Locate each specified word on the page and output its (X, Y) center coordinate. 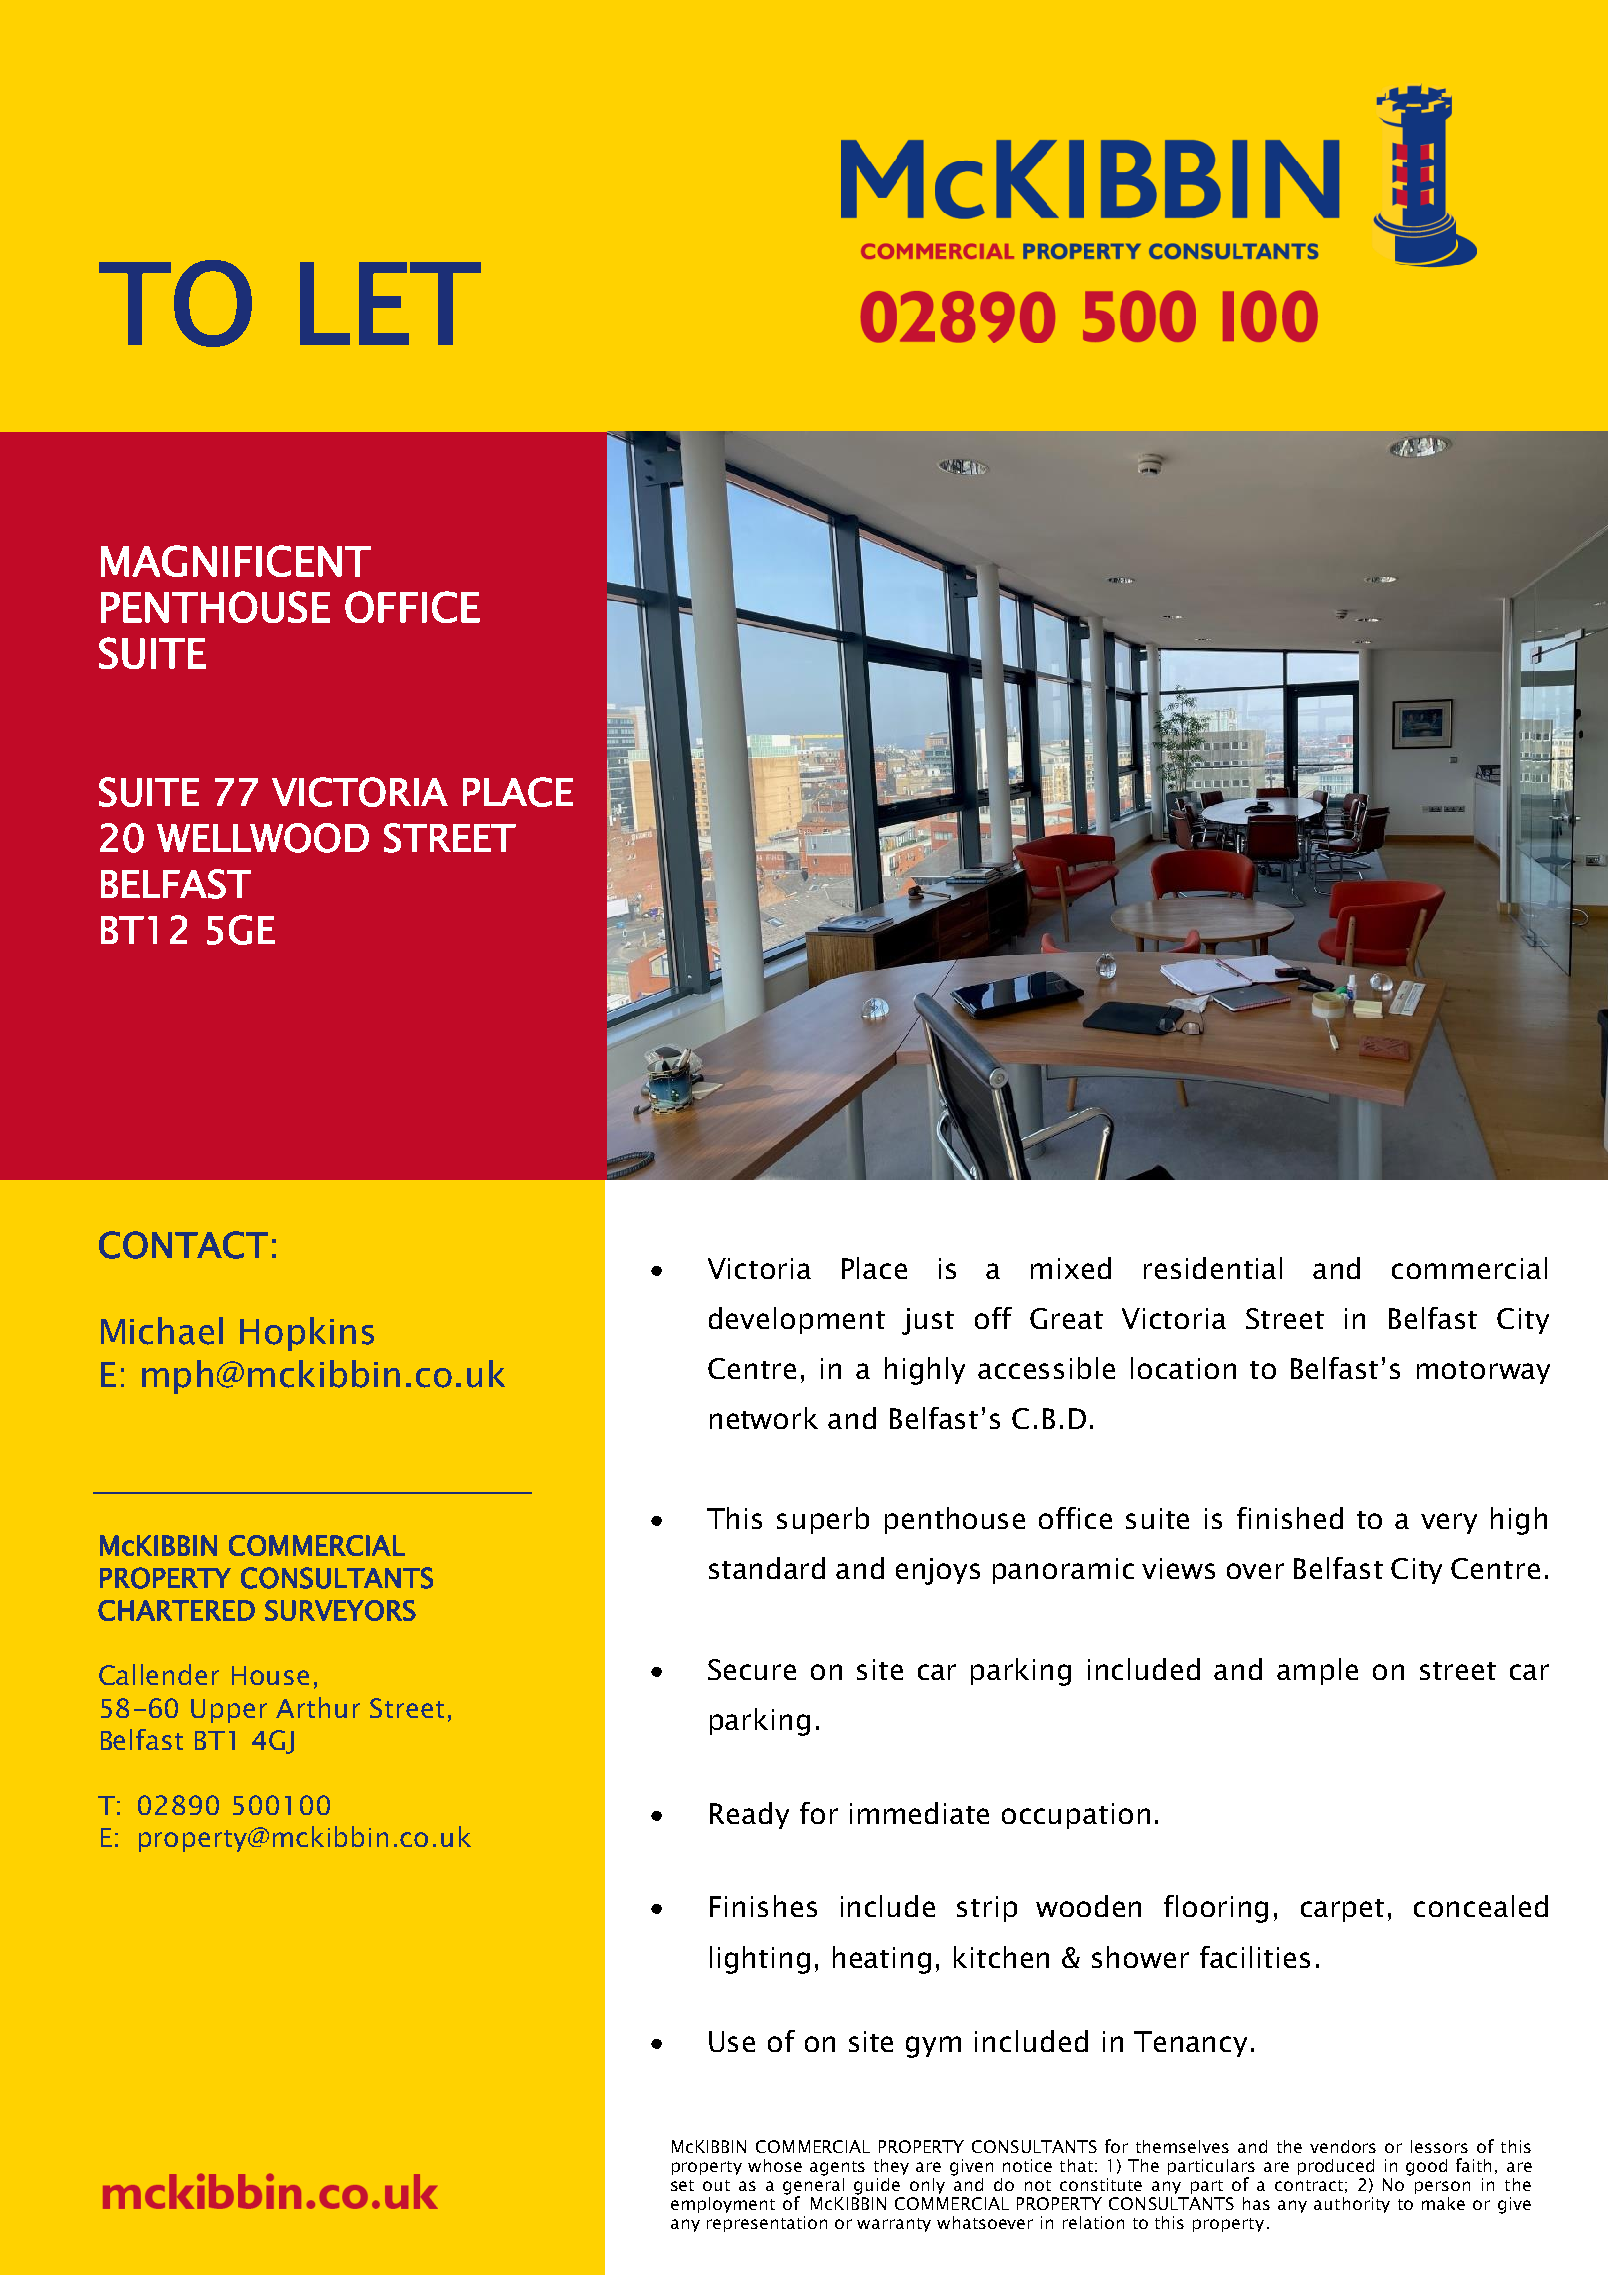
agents (837, 2168)
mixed (1071, 1268)
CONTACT (183, 1245)
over (1255, 1571)
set (682, 2185)
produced (1336, 2167)
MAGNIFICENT (236, 561)
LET (390, 303)
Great (1066, 1318)
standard (767, 1568)
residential (1213, 1268)
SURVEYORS (340, 1610)
